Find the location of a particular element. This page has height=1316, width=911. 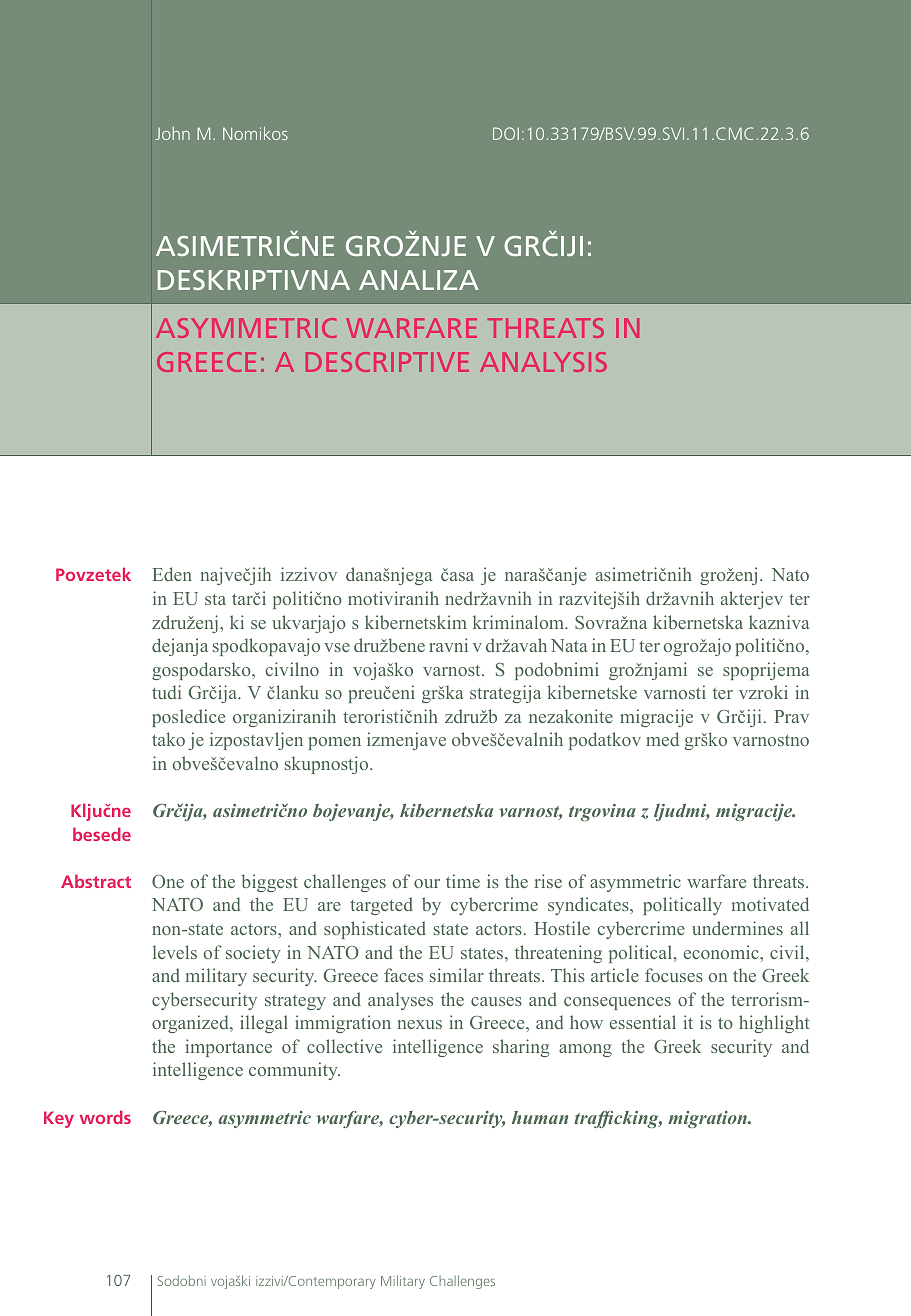

nexus is located at coordinates (420, 1024).
